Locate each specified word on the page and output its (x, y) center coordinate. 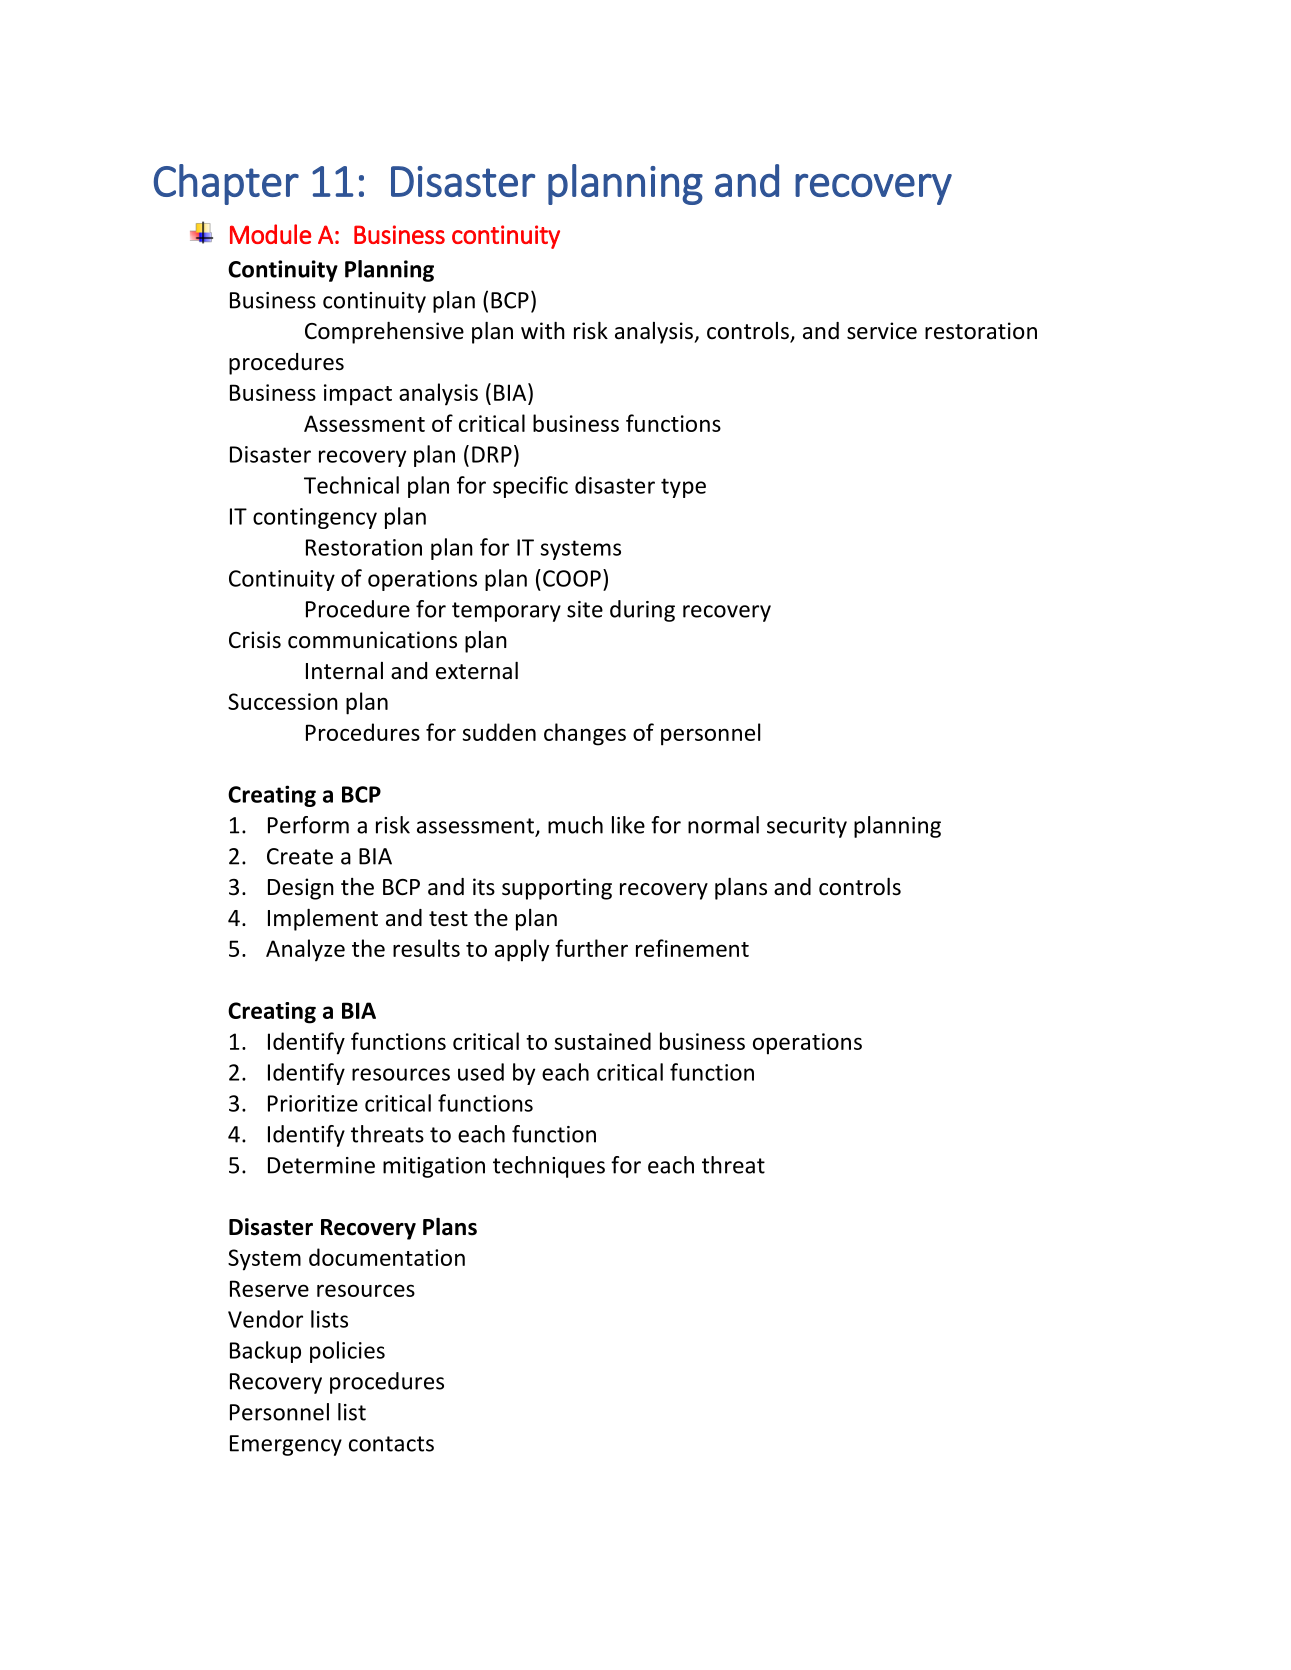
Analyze (305, 950)
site (585, 609)
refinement (692, 948)
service (882, 331)
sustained (602, 1041)
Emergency (286, 1445)
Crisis (255, 640)
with (543, 330)
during (642, 611)
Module (270, 234)
